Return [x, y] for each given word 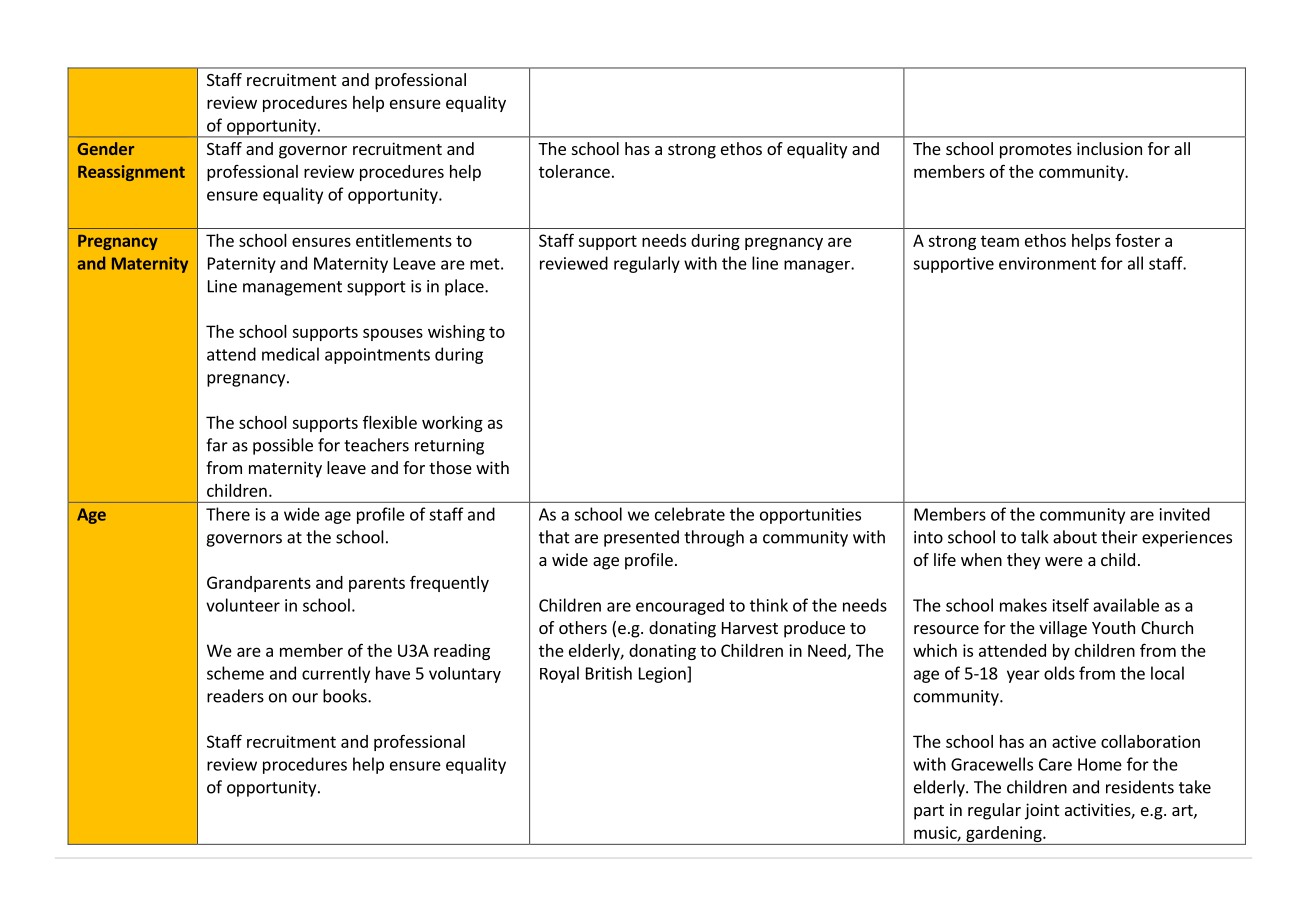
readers [235, 696]
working [452, 424]
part [929, 812]
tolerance [574, 171]
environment [1047, 263]
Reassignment [131, 173]
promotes [1036, 151]
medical [290, 354]
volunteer [243, 605]
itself [1071, 605]
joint [1042, 811]
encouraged [680, 606]
